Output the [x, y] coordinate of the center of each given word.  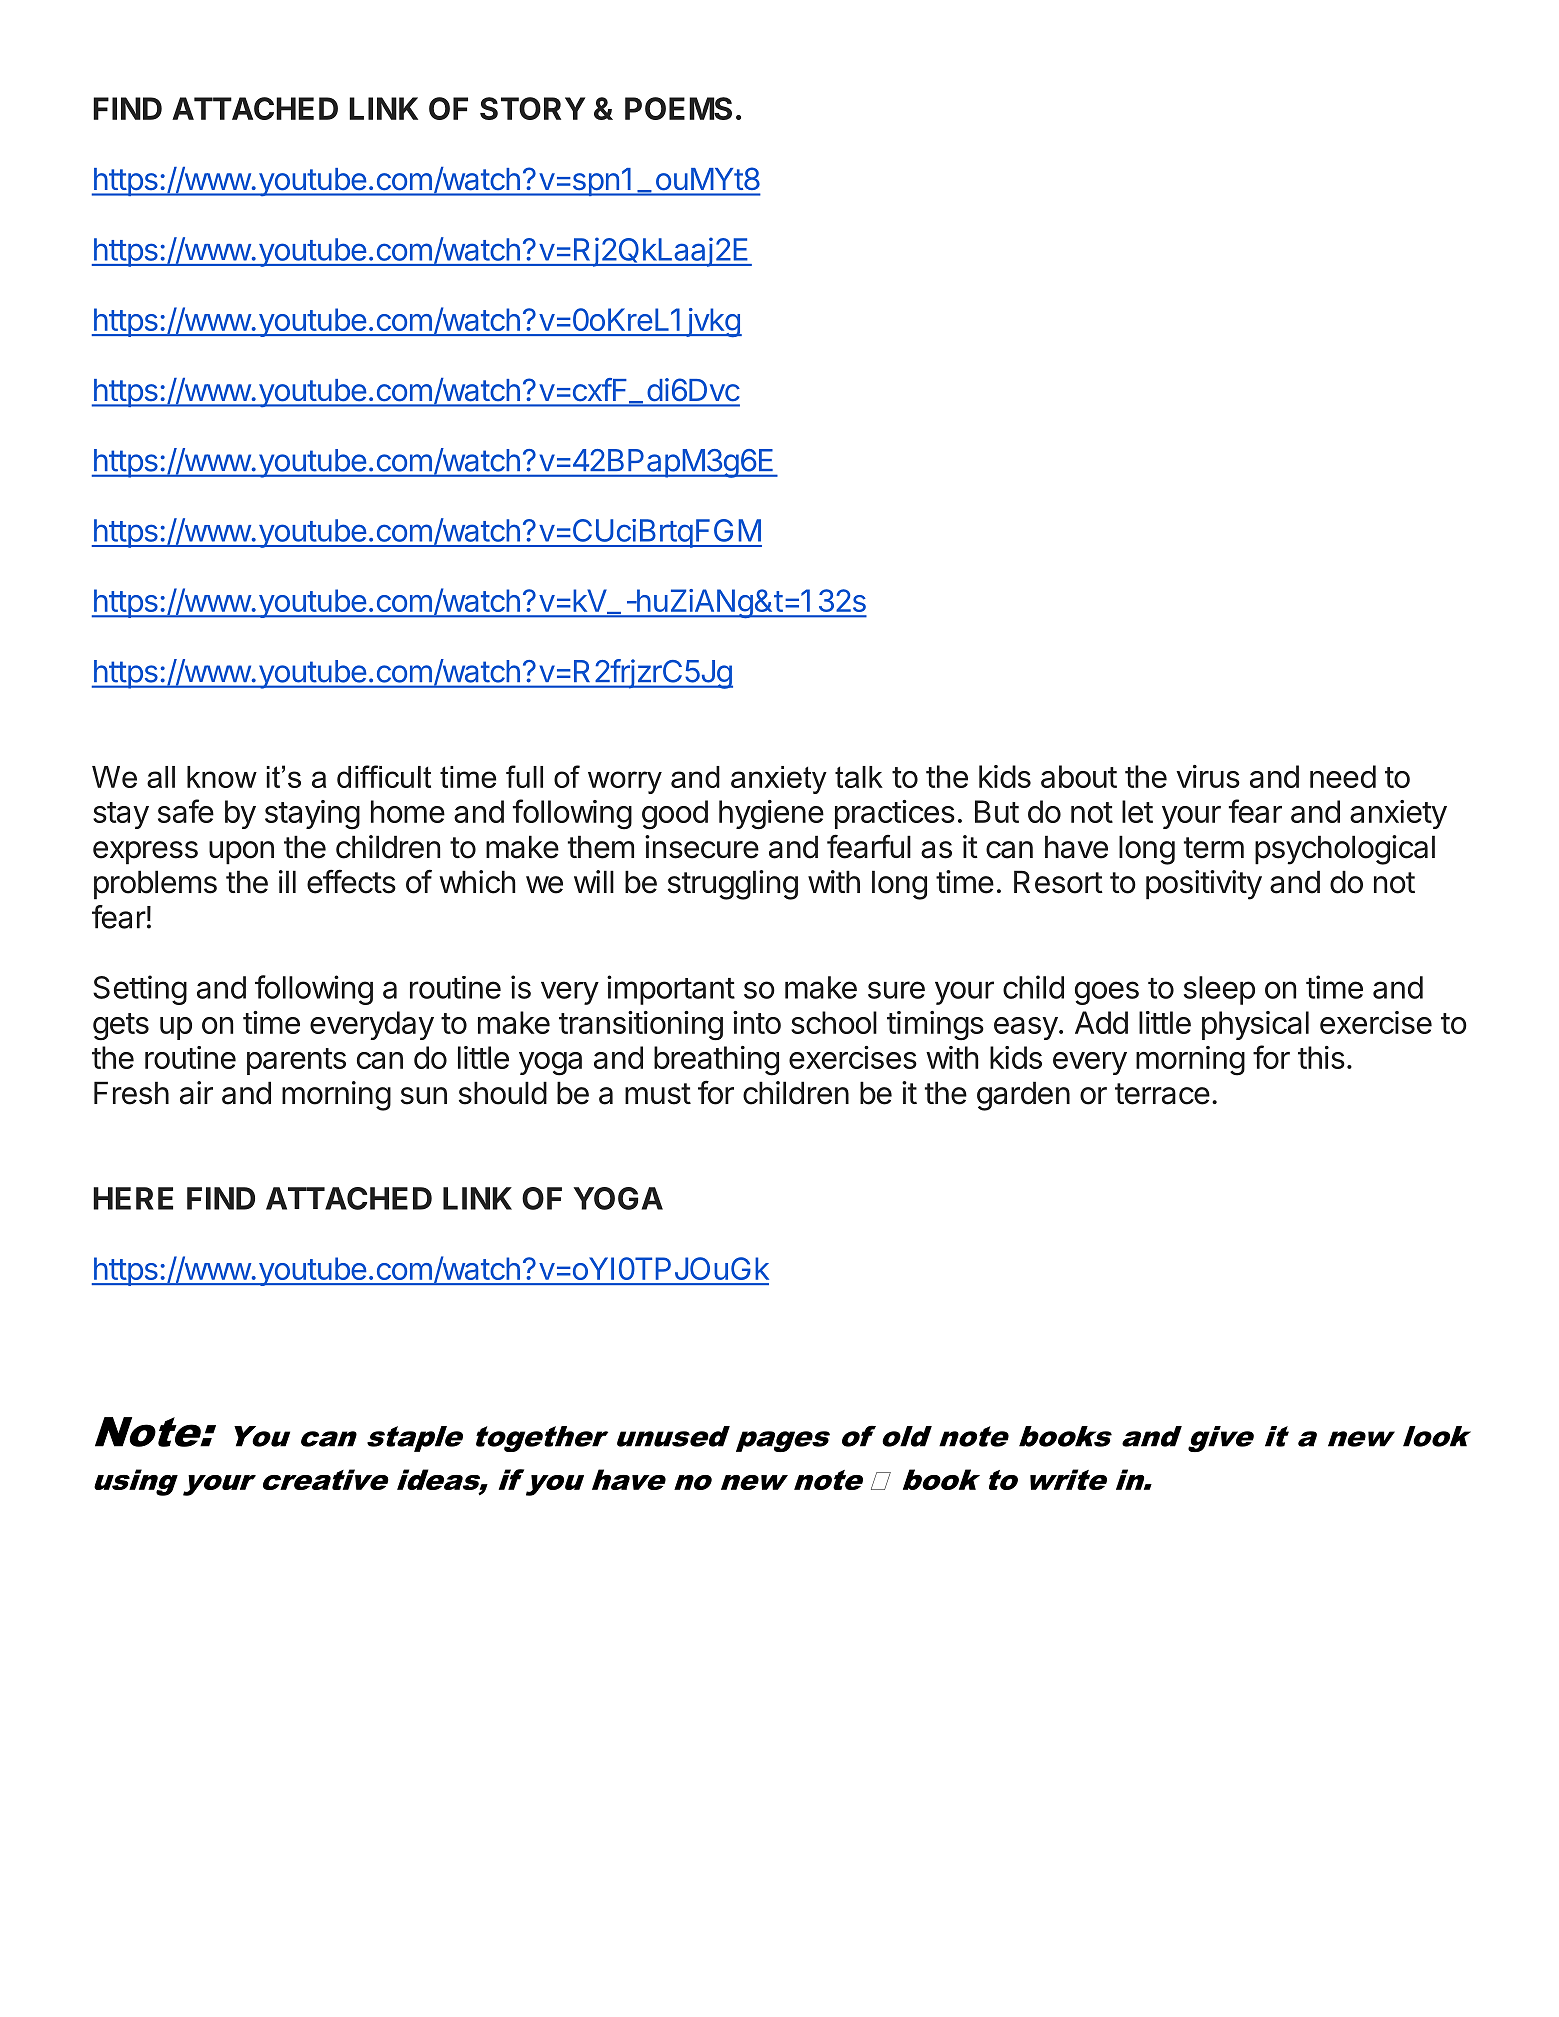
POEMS [678, 108]
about [1079, 776]
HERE [133, 1198]
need [1343, 776]
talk [859, 777]
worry [625, 782]
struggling [733, 885]
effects [351, 881]
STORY [533, 108]
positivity [1204, 885]
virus [1208, 776]
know [222, 777]
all [161, 777]
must [658, 1094]
